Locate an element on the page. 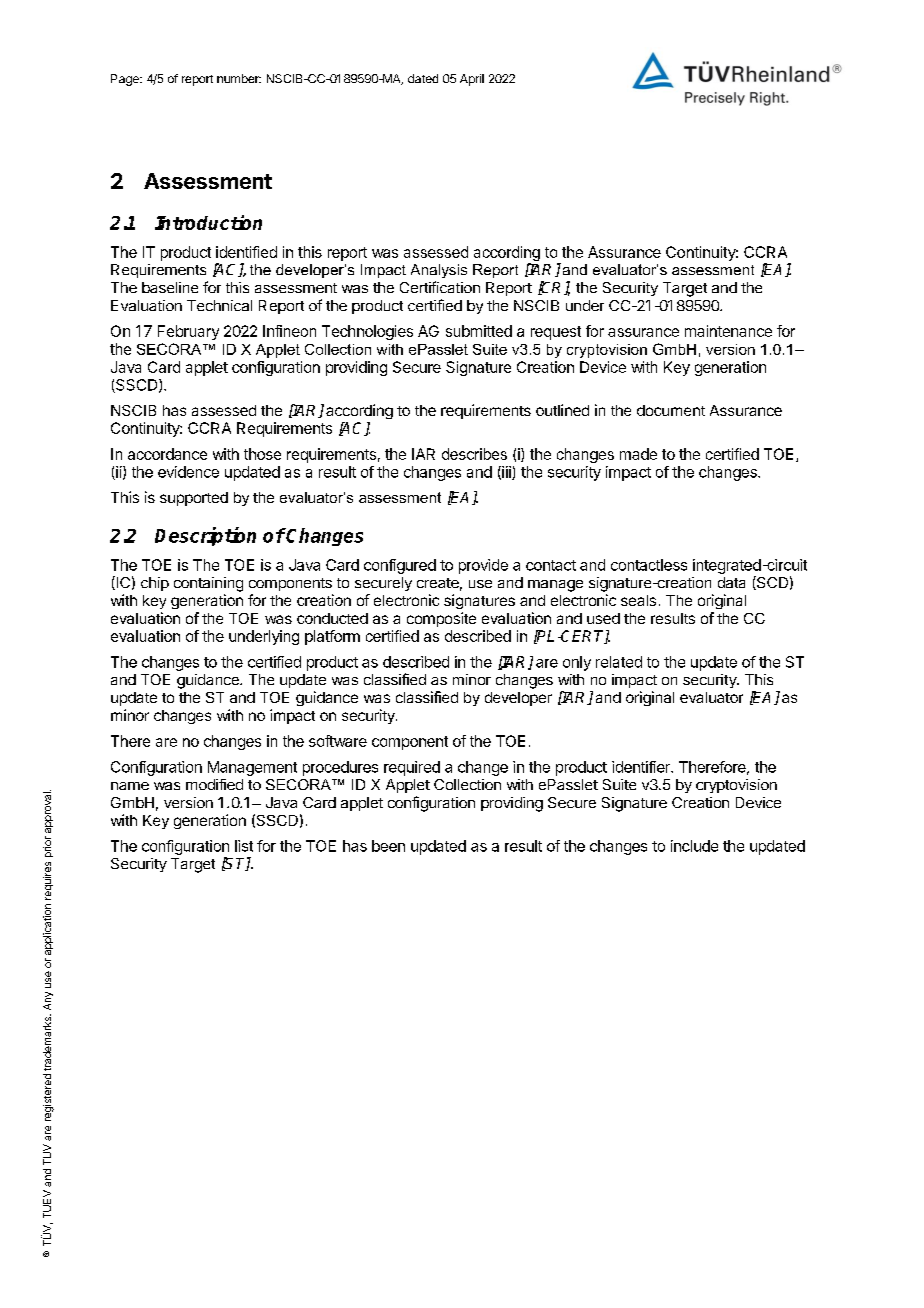  been is located at coordinates (388, 846).
